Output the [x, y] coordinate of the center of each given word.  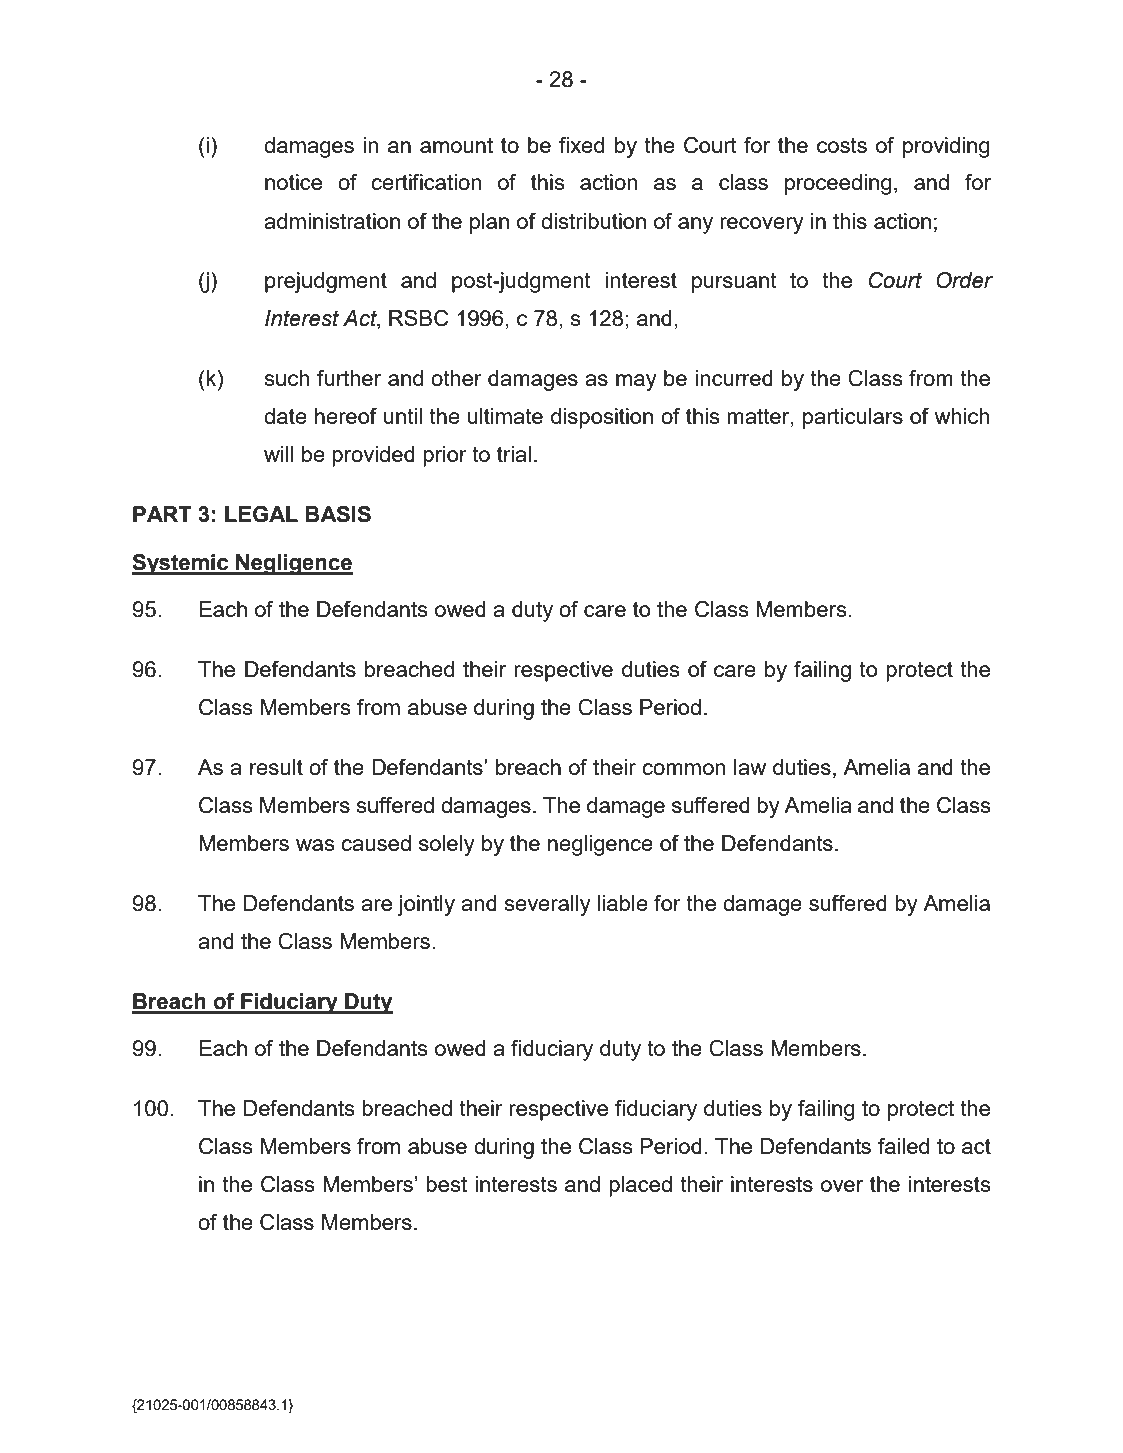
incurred [734, 378]
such [287, 378]
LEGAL [261, 514]
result [276, 767]
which [962, 416]
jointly [426, 905]
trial [514, 454]
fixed [581, 145]
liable [623, 903]
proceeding [838, 184]
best [446, 1184]
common [684, 769]
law [750, 767]
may [636, 382]
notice [293, 182]
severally [548, 905]
